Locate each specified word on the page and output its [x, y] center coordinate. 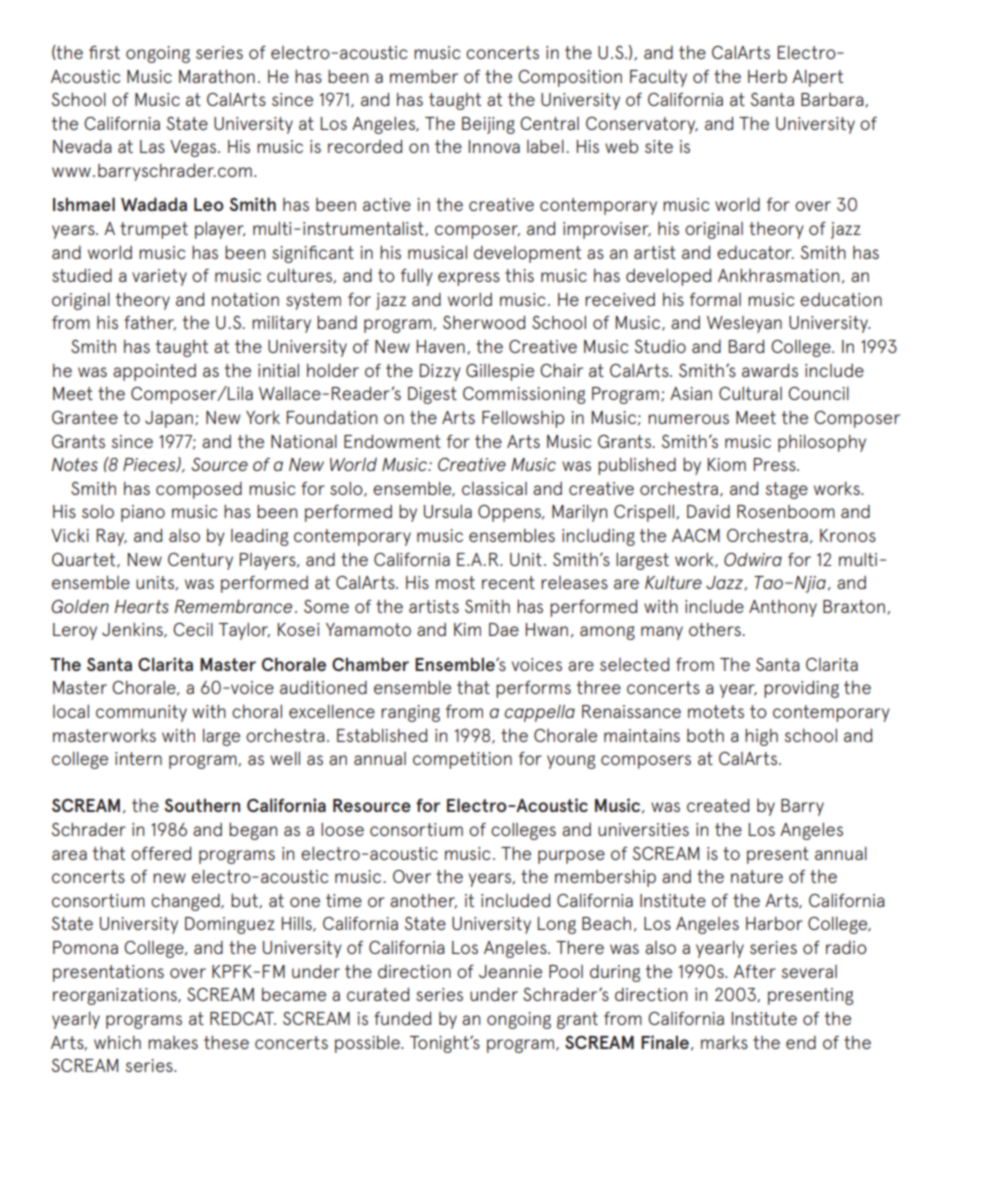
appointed [154, 372]
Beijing [488, 125]
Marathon [217, 76]
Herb [767, 76]
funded [402, 1018]
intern [138, 758]
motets [716, 711]
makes [173, 1042]
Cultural [750, 393]
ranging [410, 713]
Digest [432, 395]
